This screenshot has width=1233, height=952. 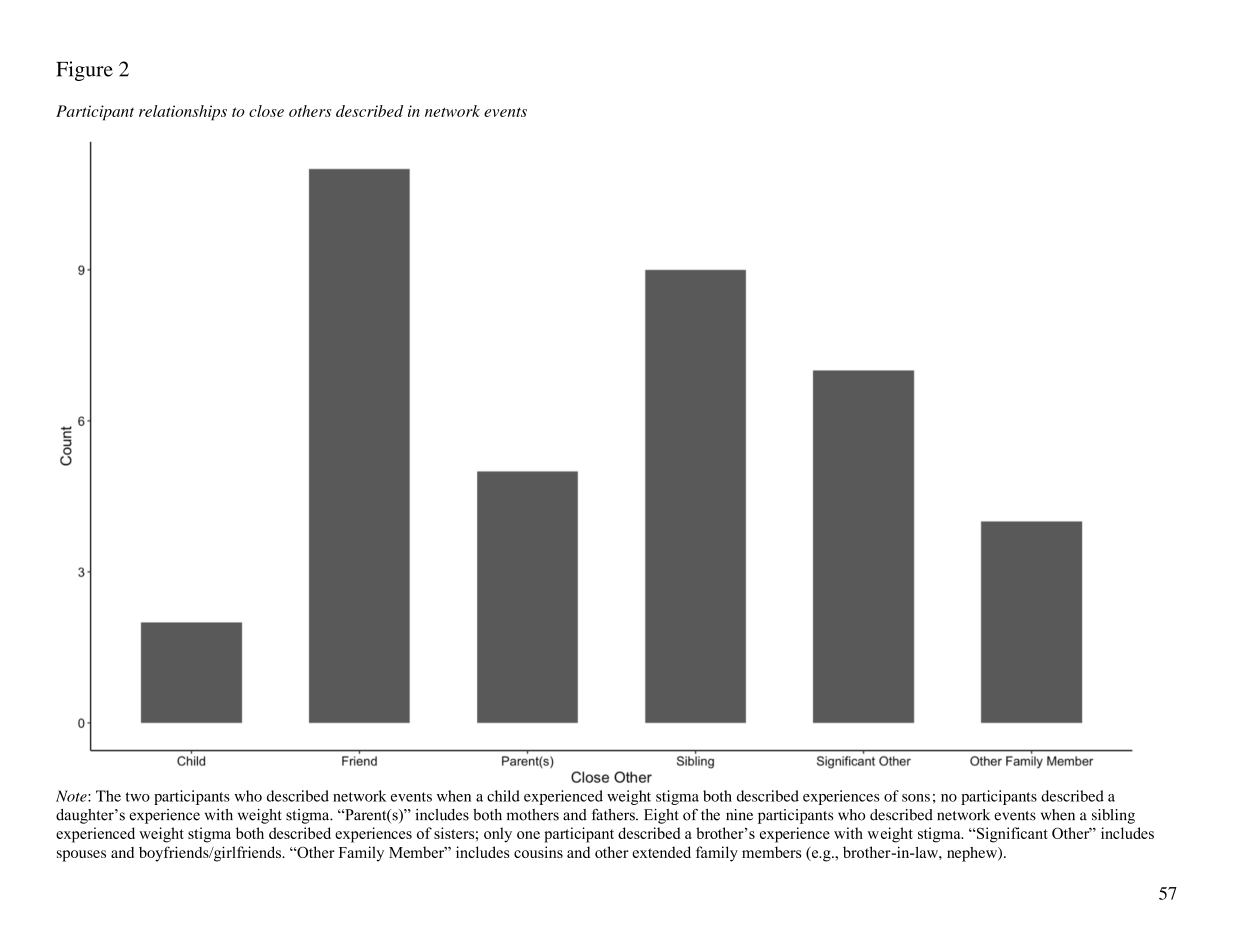 I want to click on Note, so click(x=72, y=796).
